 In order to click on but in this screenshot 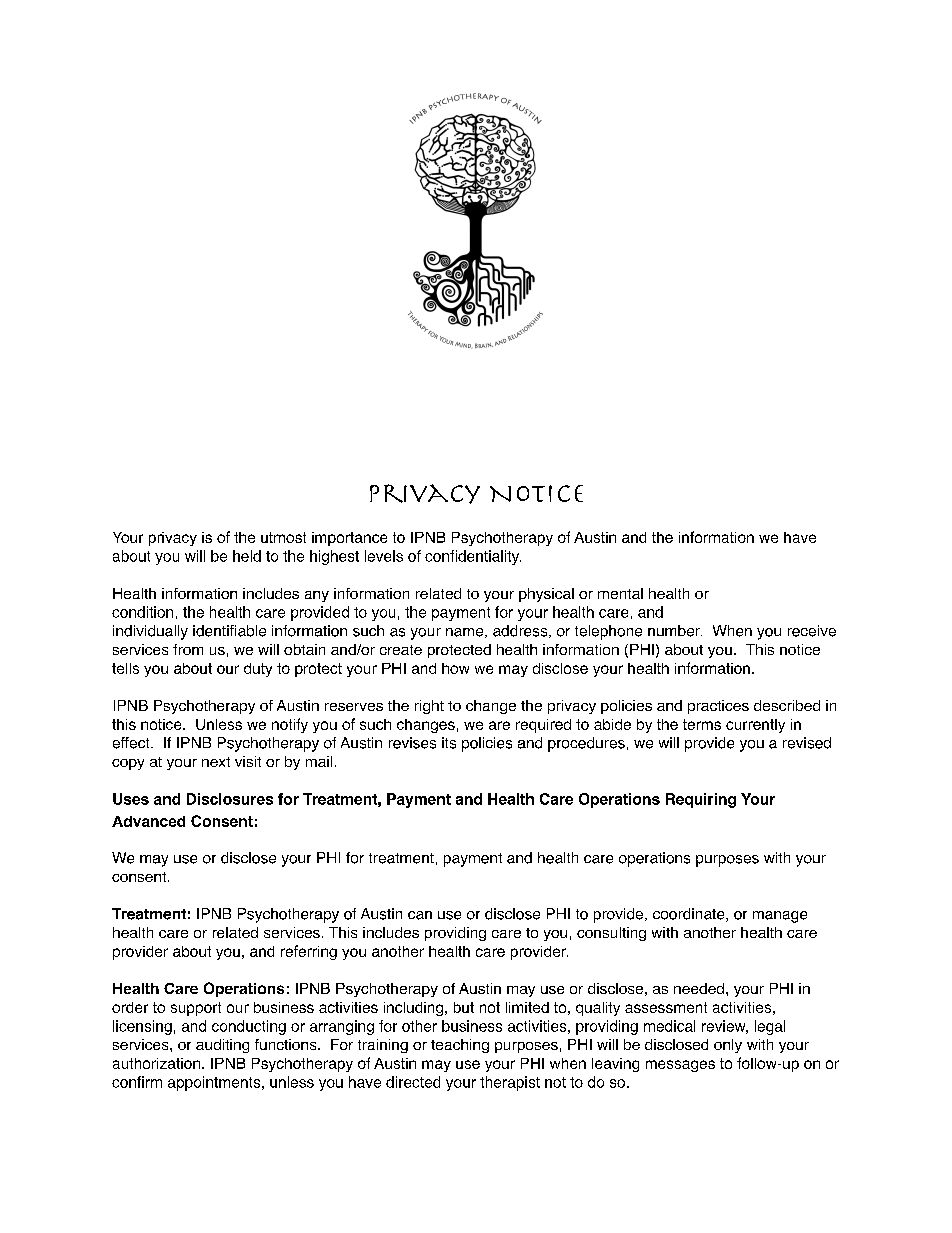, I will do `click(464, 1007)`.
